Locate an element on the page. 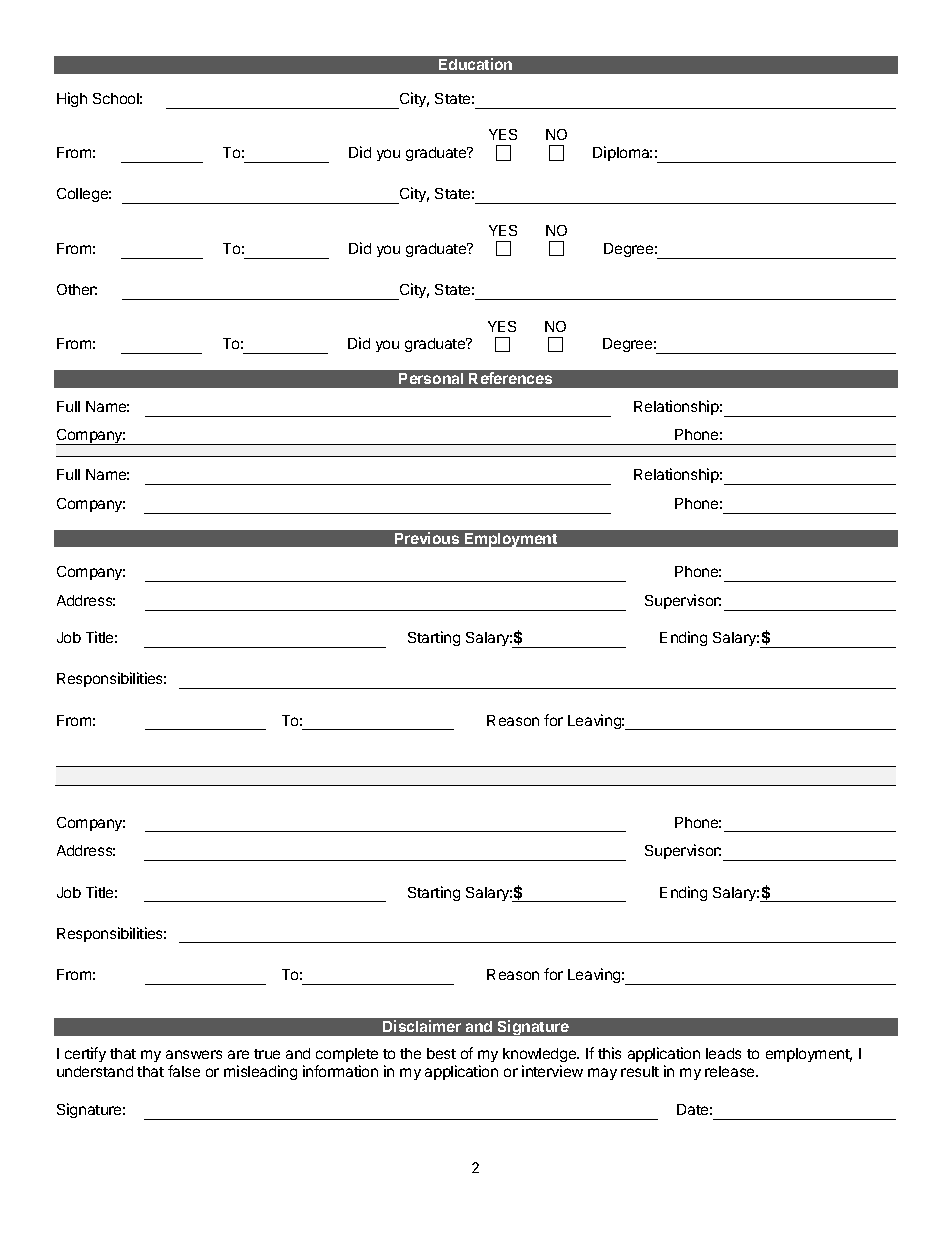 This page has width=952, height=1233. result is located at coordinates (640, 1071).
